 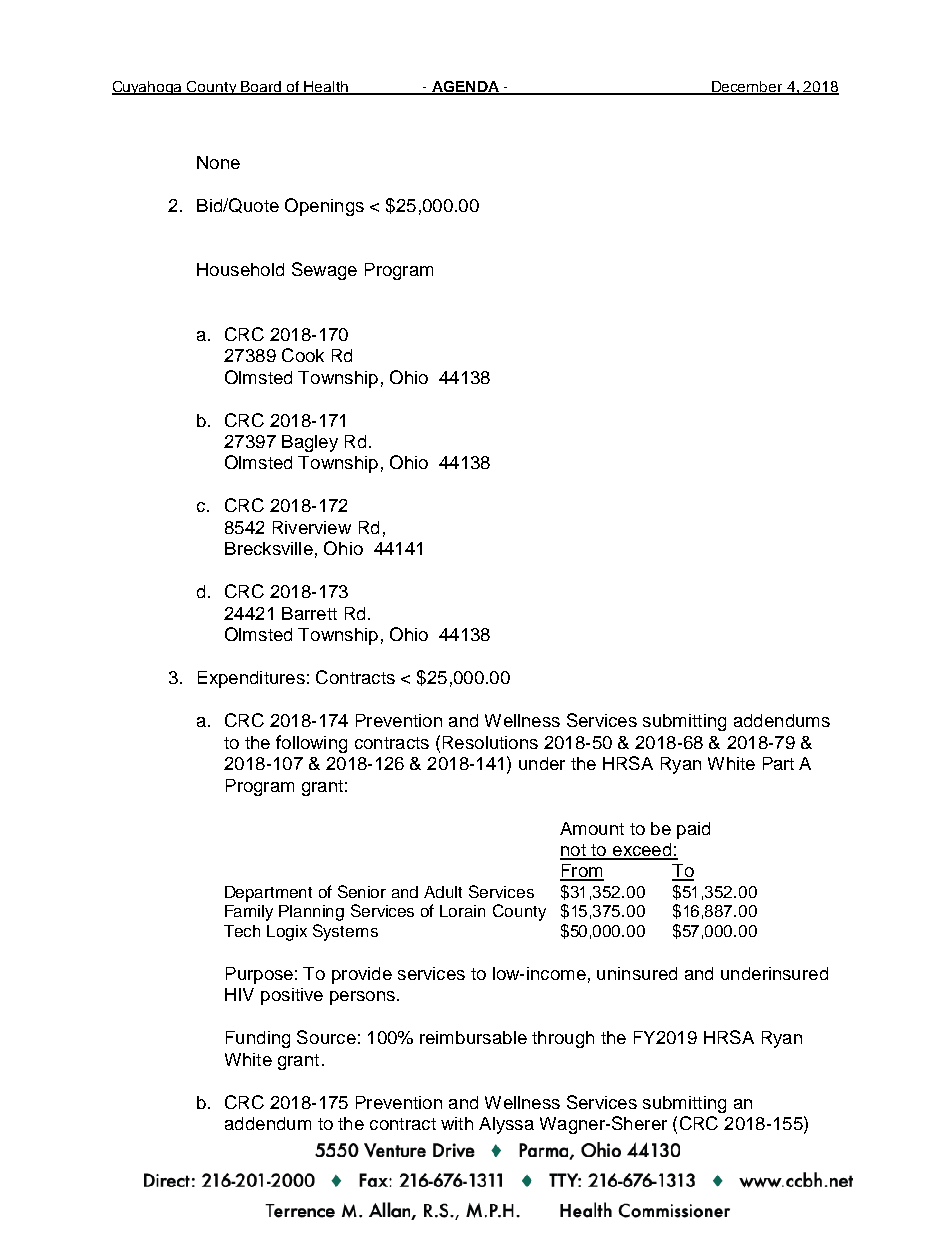 What do you see at coordinates (443, 892) in the screenshot?
I see `Adult` at bounding box center [443, 892].
